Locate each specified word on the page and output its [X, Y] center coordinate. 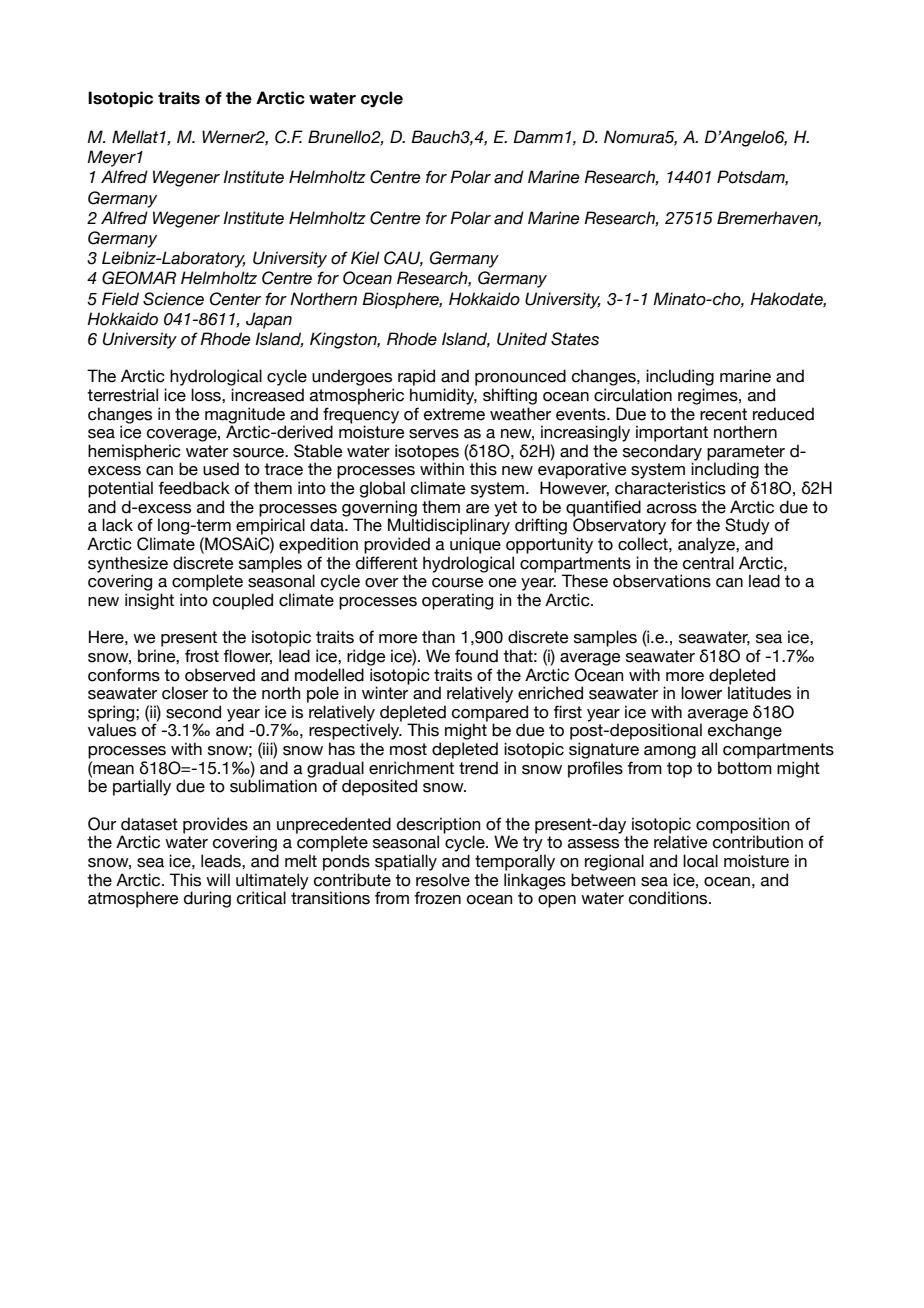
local [700, 861]
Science [173, 299]
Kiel [365, 258]
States [575, 339]
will [218, 879]
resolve [443, 880]
